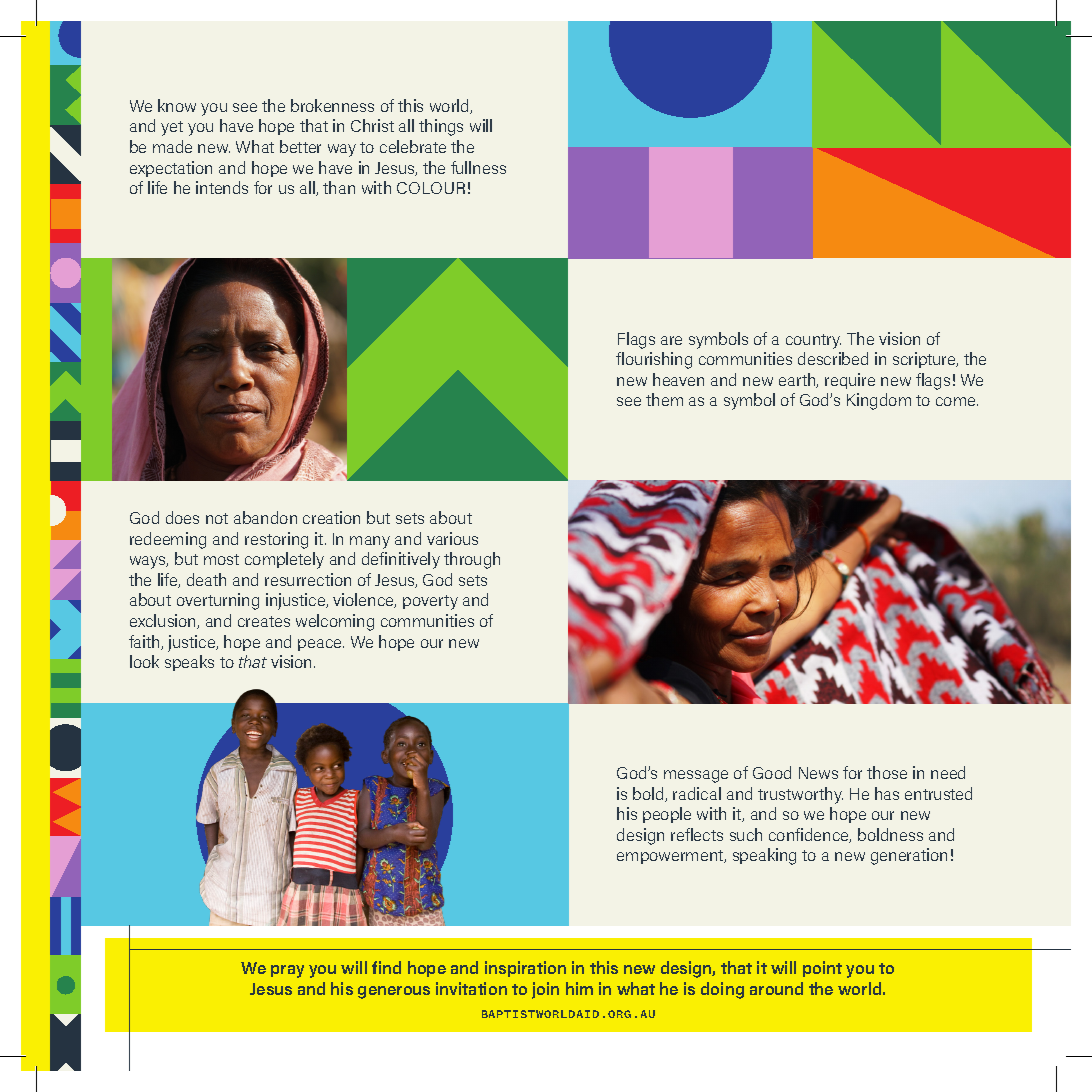 The image size is (1092, 1092). Describe the element at coordinates (221, 559) in the screenshot. I see `most` at that location.
